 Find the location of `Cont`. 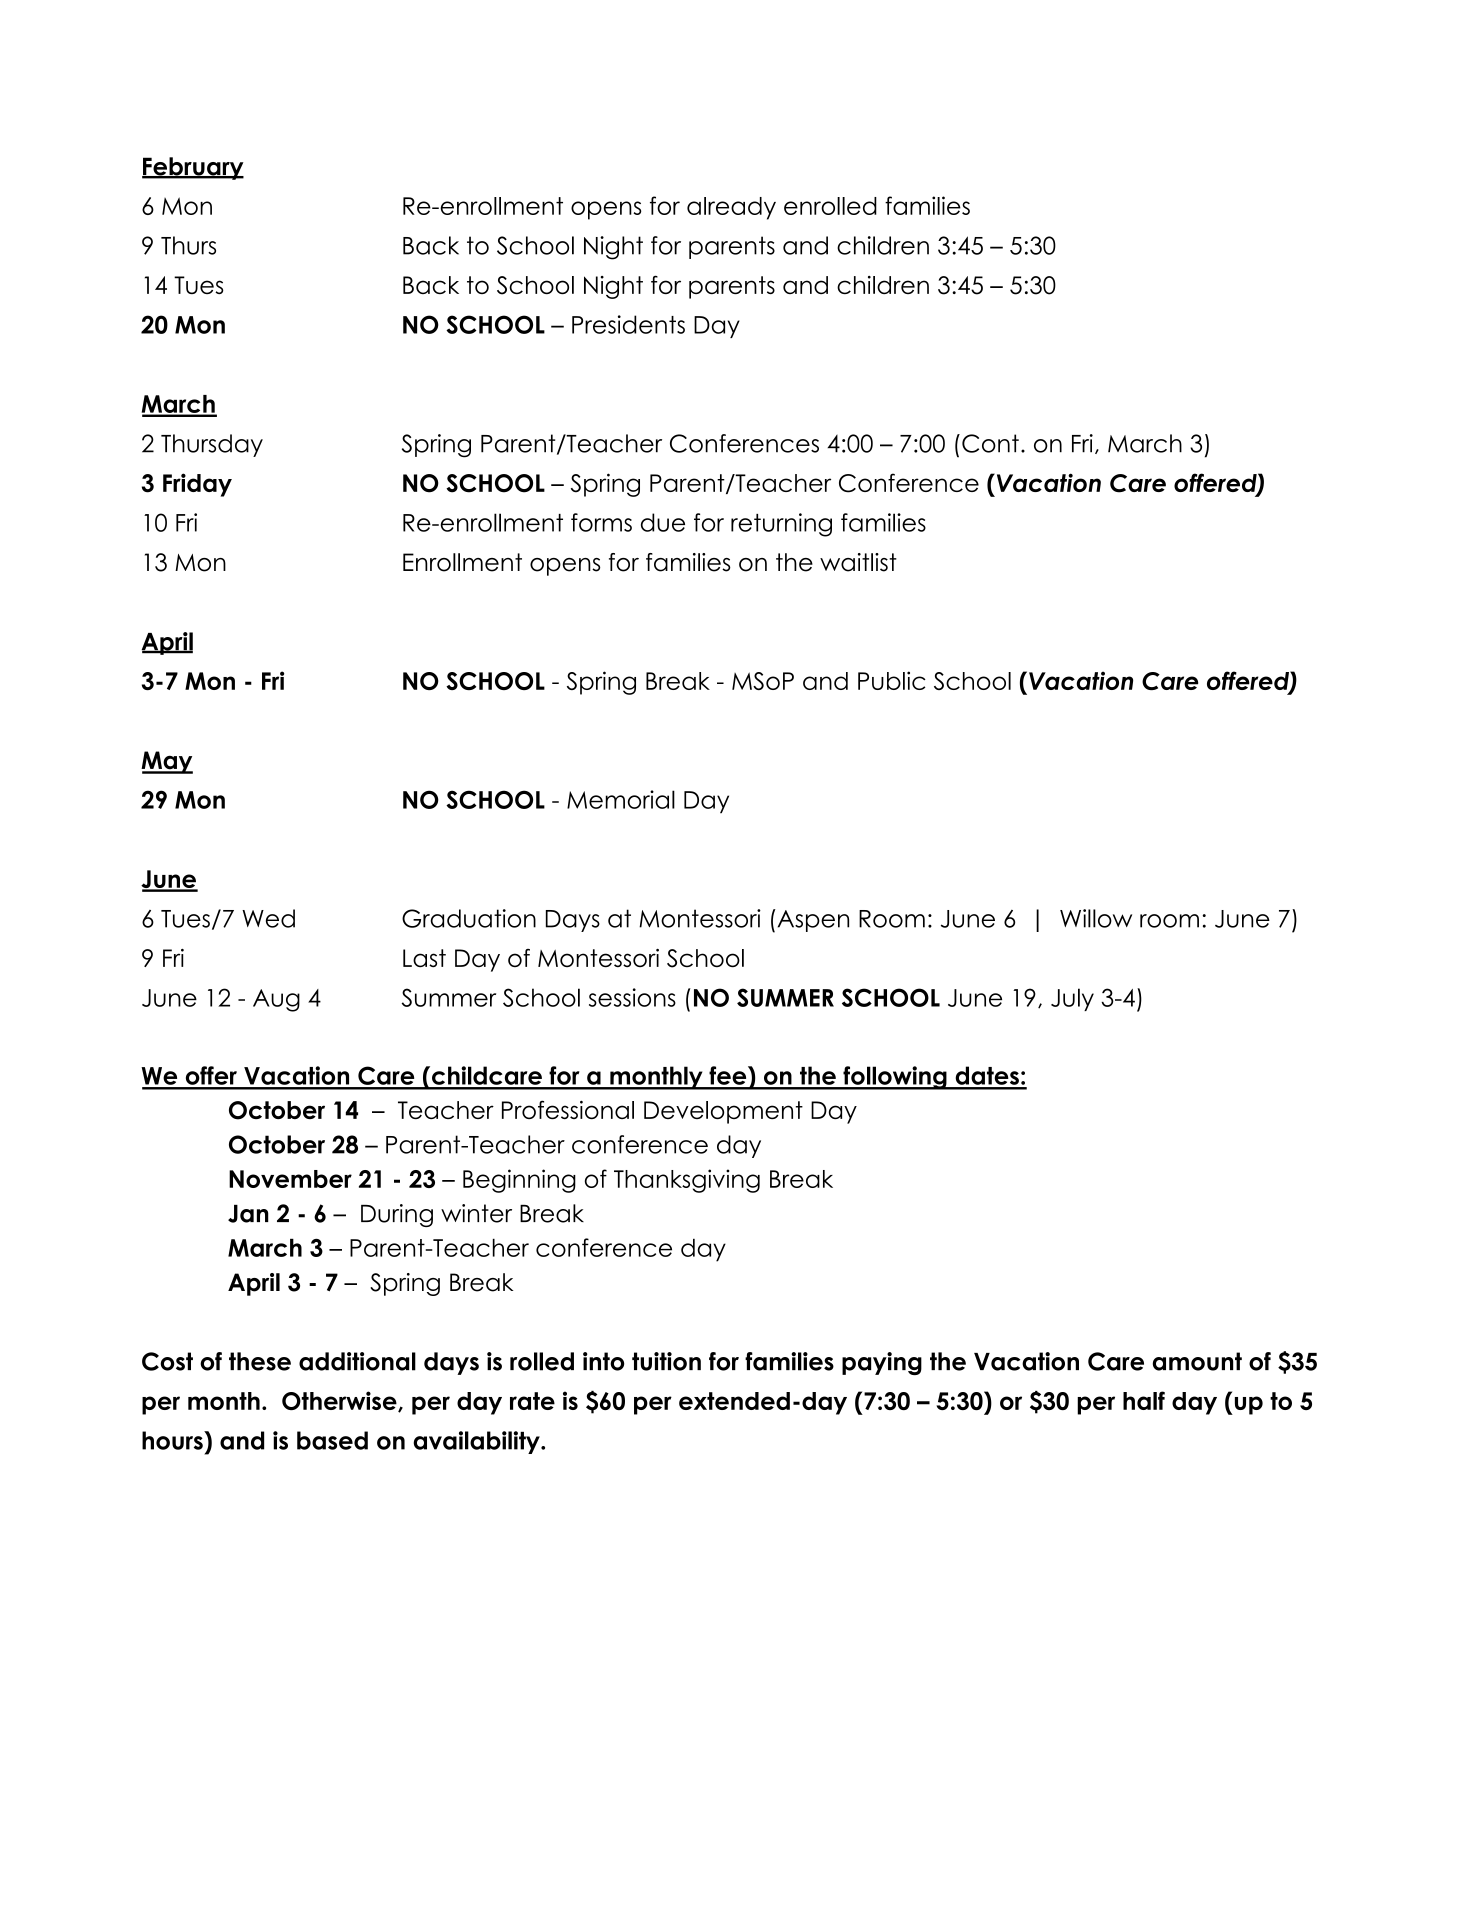

Cont is located at coordinates (990, 443).
